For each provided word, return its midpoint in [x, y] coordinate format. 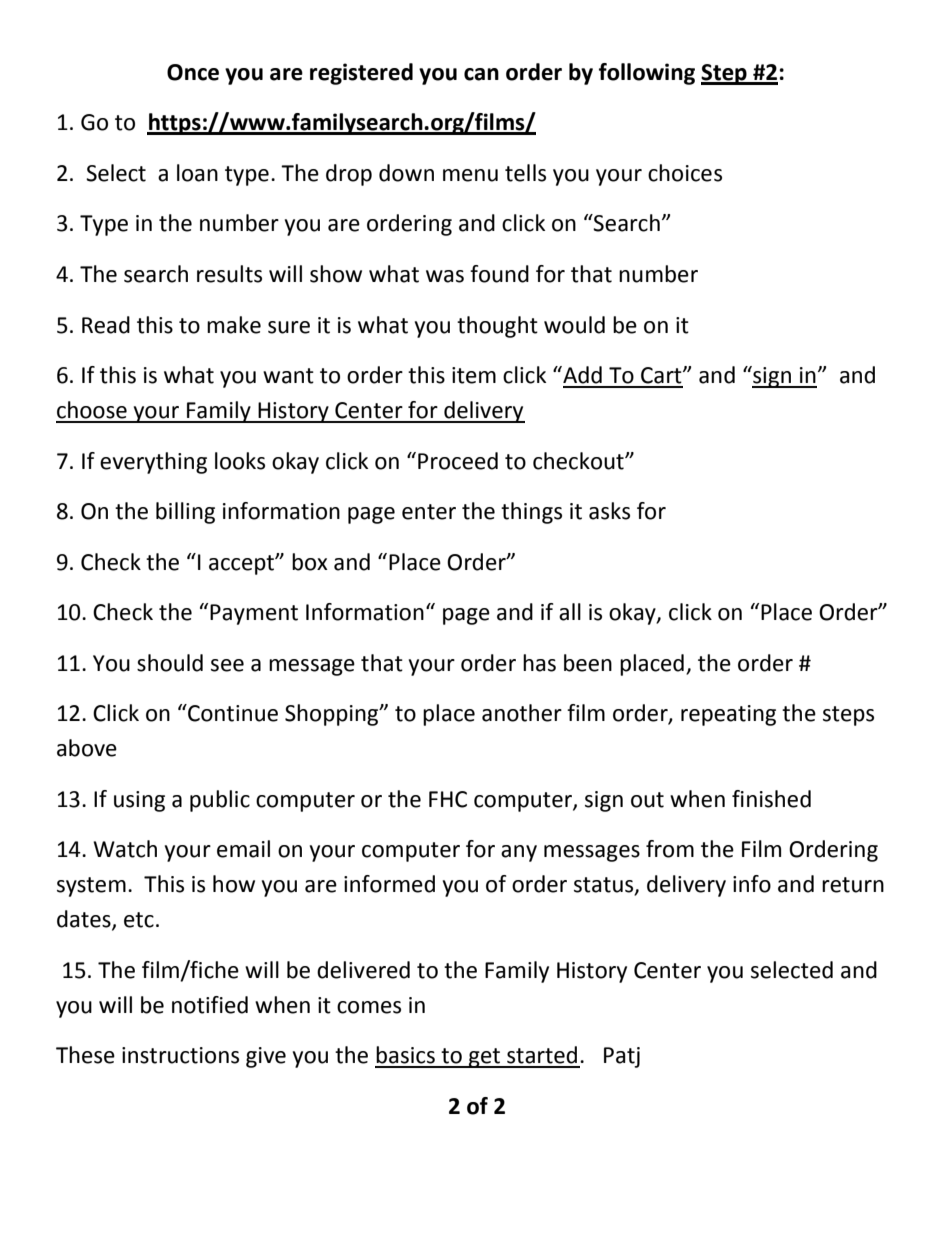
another [522, 713]
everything [153, 463]
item [474, 375]
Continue [232, 713]
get [485, 1058]
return [853, 885]
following [647, 74]
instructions [180, 1055]
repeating [728, 715]
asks [609, 511]
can [481, 74]
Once [193, 72]
